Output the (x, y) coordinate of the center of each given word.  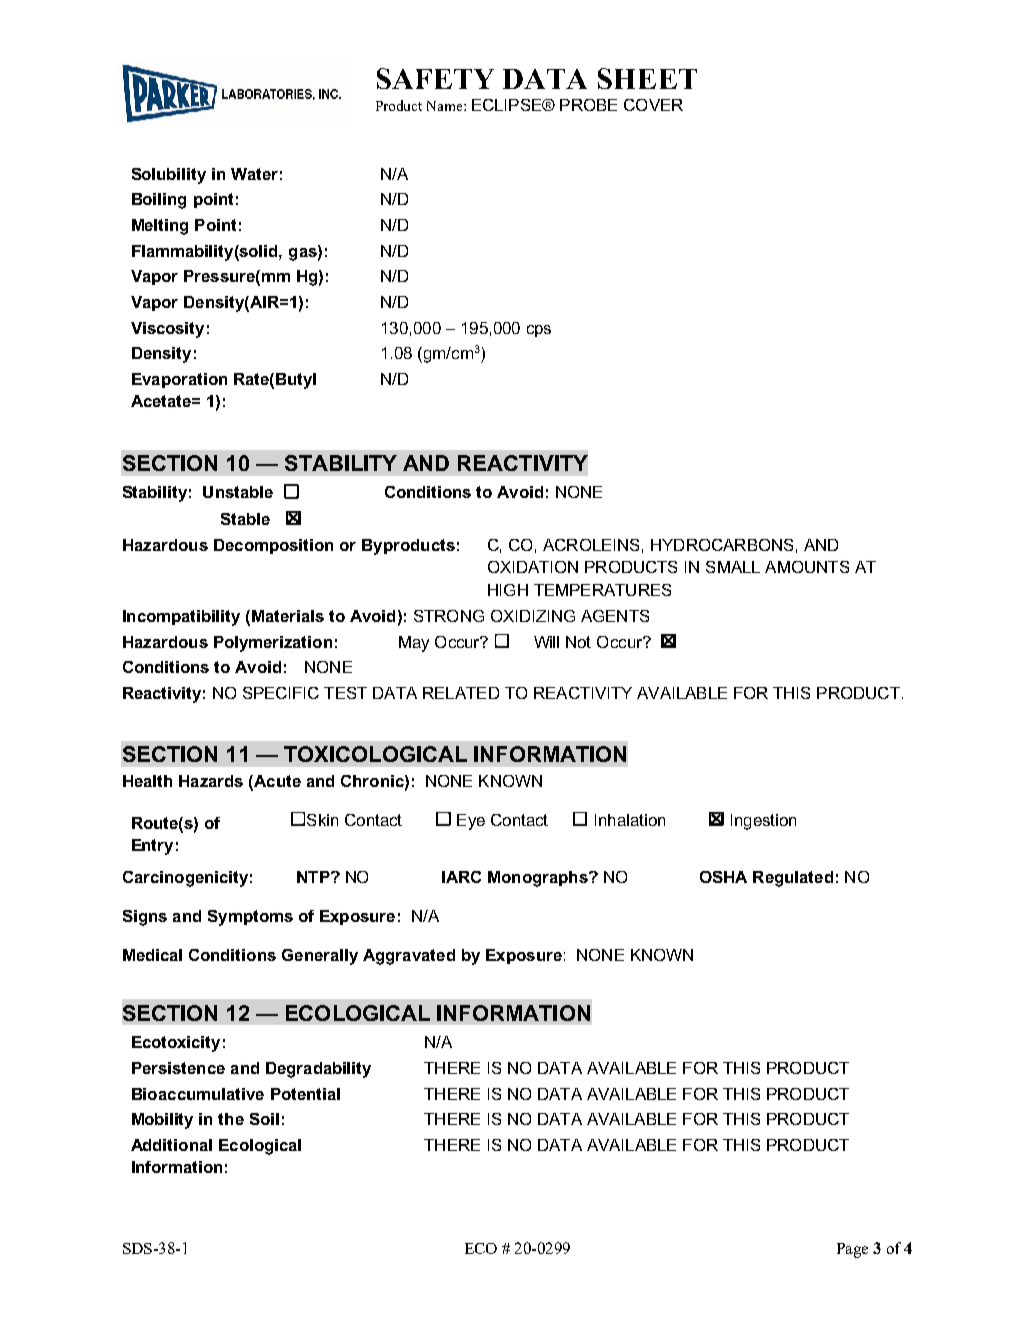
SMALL (733, 567)
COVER (653, 105)
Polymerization (273, 644)
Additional (171, 1145)
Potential (305, 1094)
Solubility (169, 176)
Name (446, 106)
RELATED (461, 693)
